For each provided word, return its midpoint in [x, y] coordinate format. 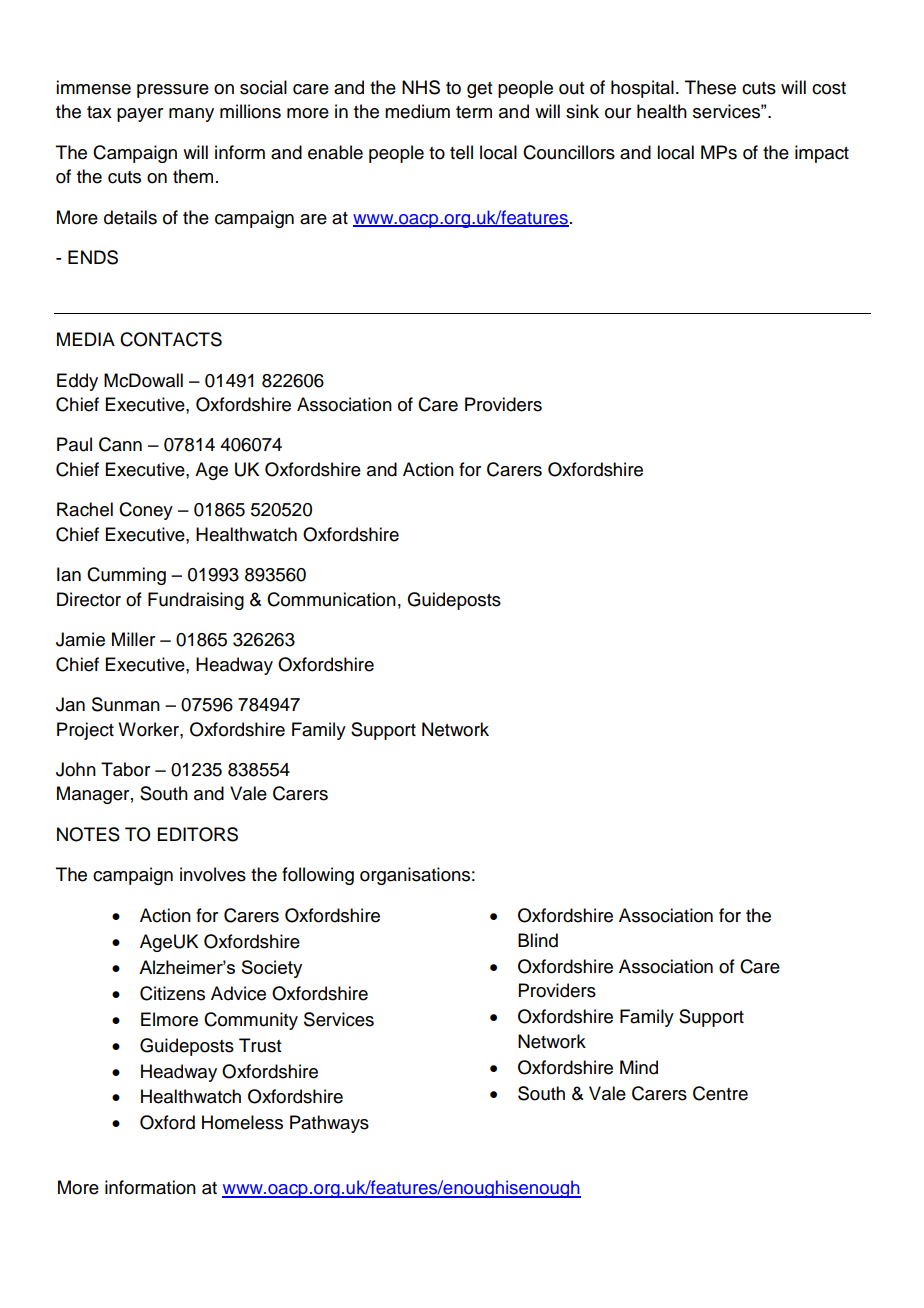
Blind [538, 940]
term [474, 112]
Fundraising [196, 601]
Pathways [329, 1124]
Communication [331, 599]
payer [140, 115]
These [710, 87]
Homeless [242, 1122]
